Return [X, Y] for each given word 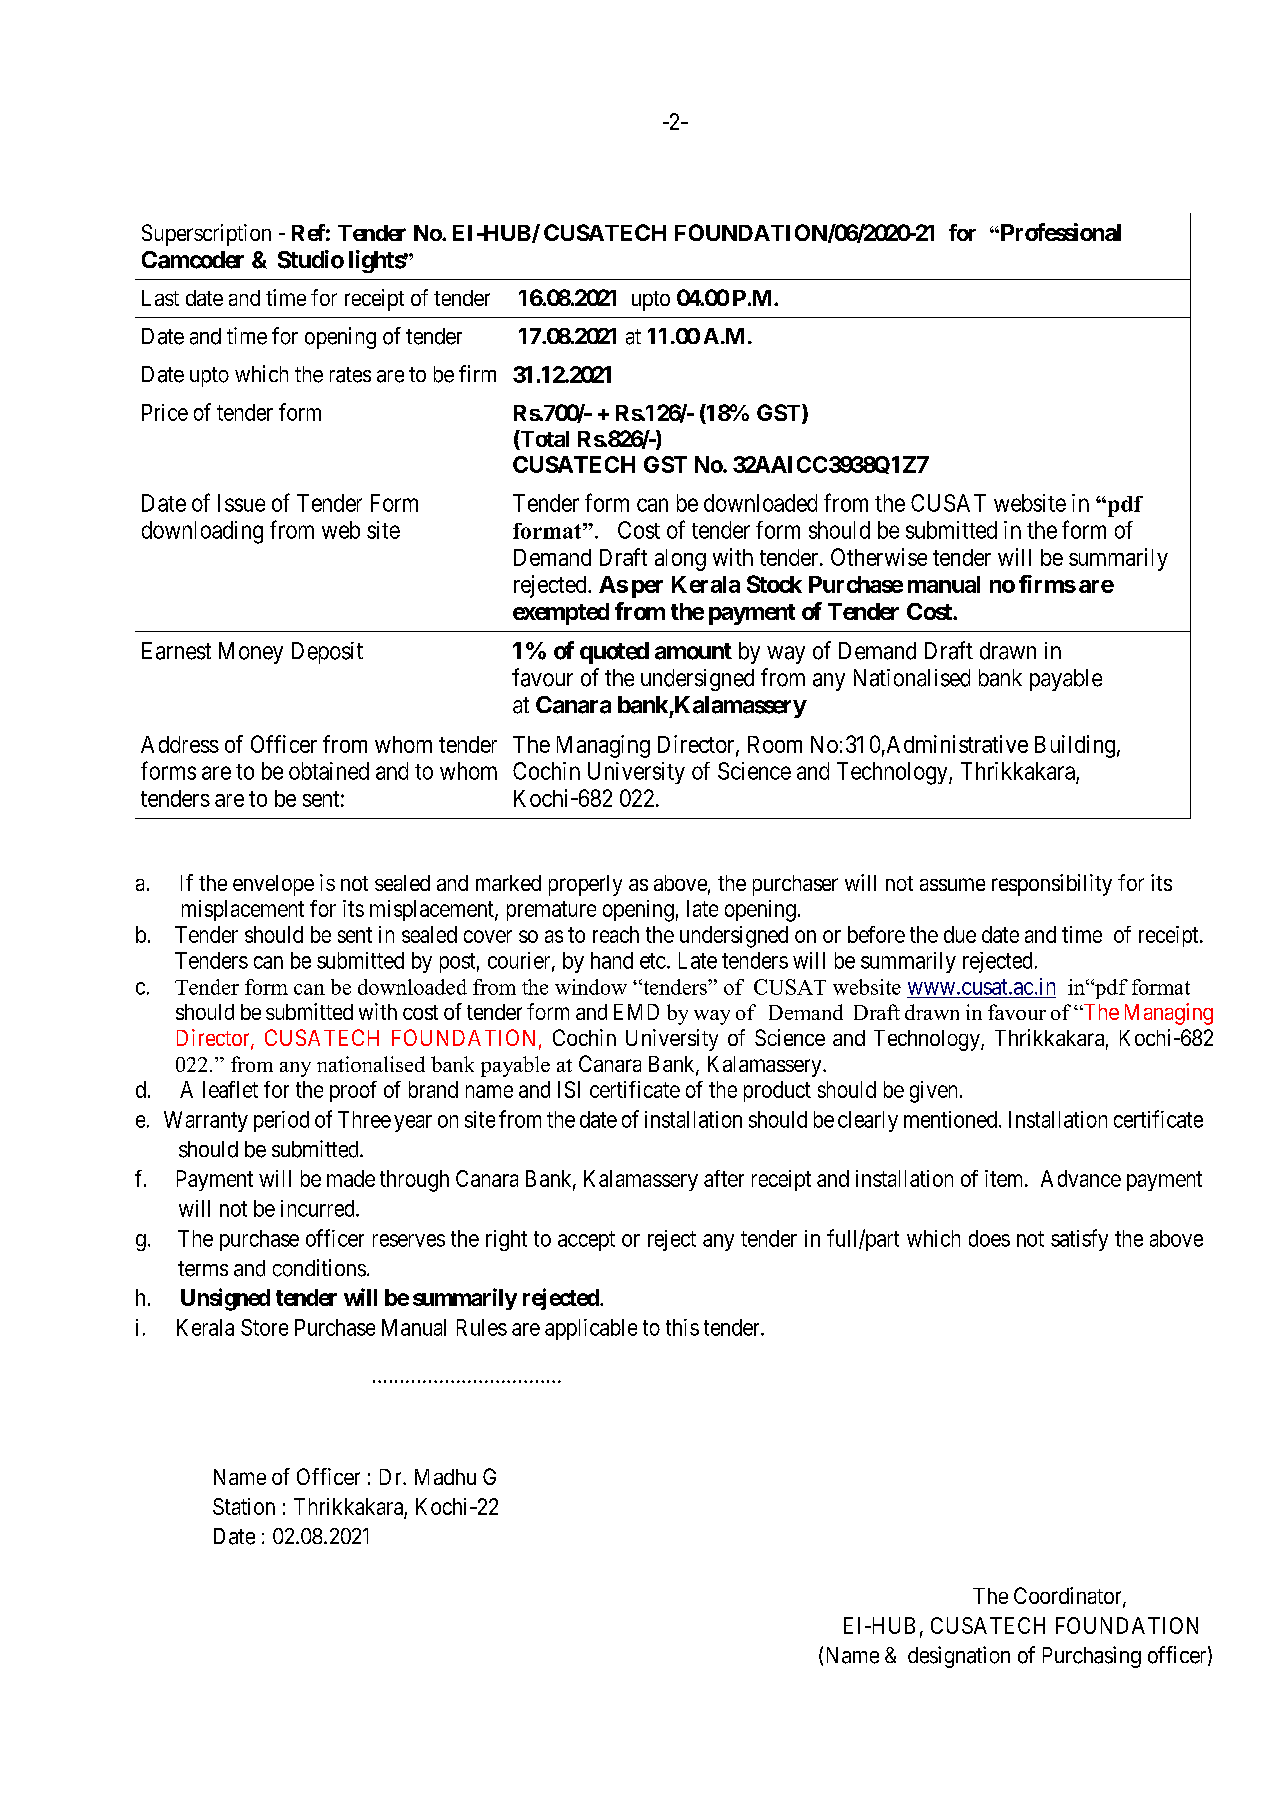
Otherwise [879, 557]
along [680, 560]
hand [612, 960]
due [960, 934]
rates [350, 375]
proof [353, 1091]
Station [244, 1506]
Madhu [445, 1477]
